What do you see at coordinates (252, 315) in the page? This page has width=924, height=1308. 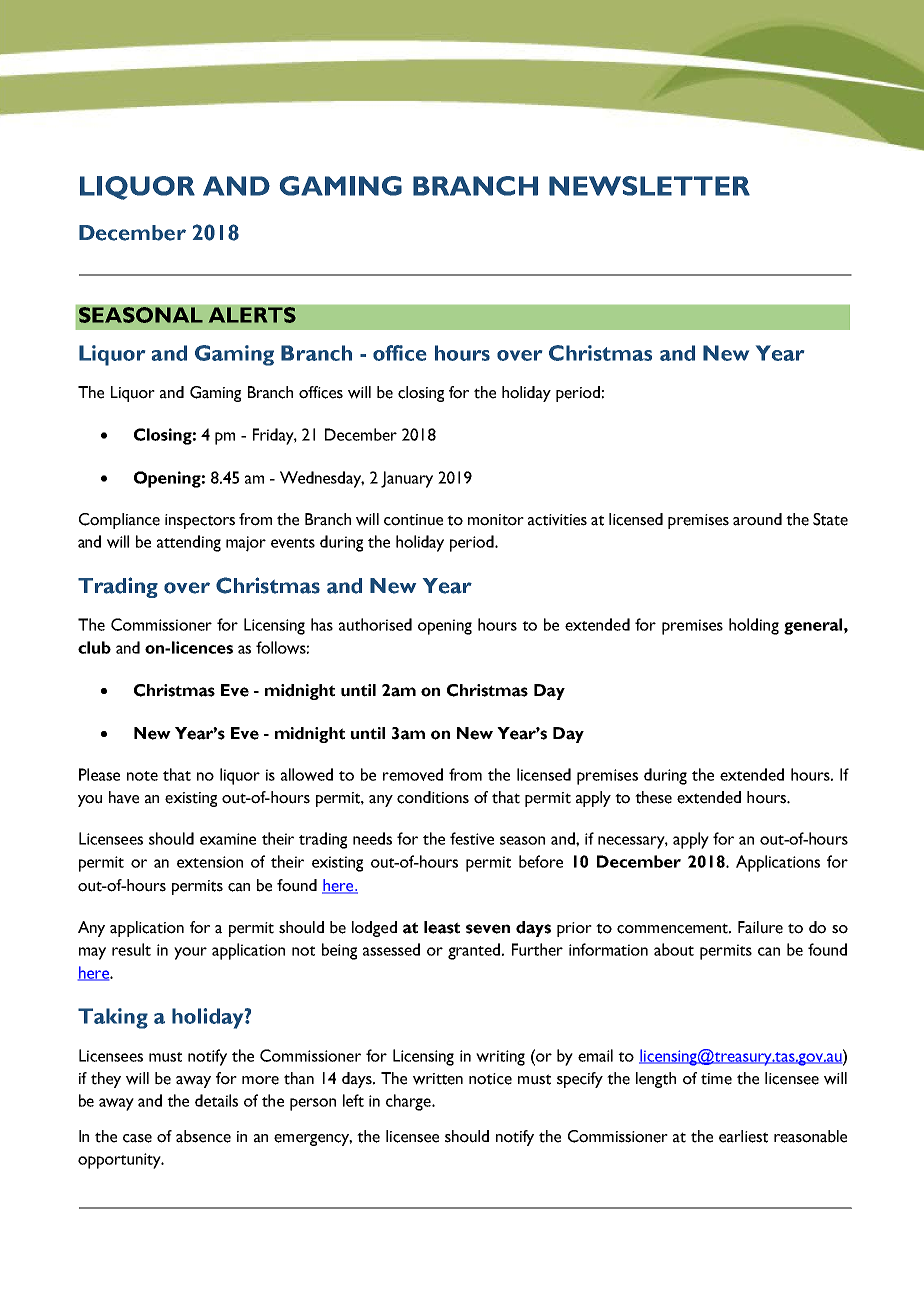 I see `ALERTS` at bounding box center [252, 315].
